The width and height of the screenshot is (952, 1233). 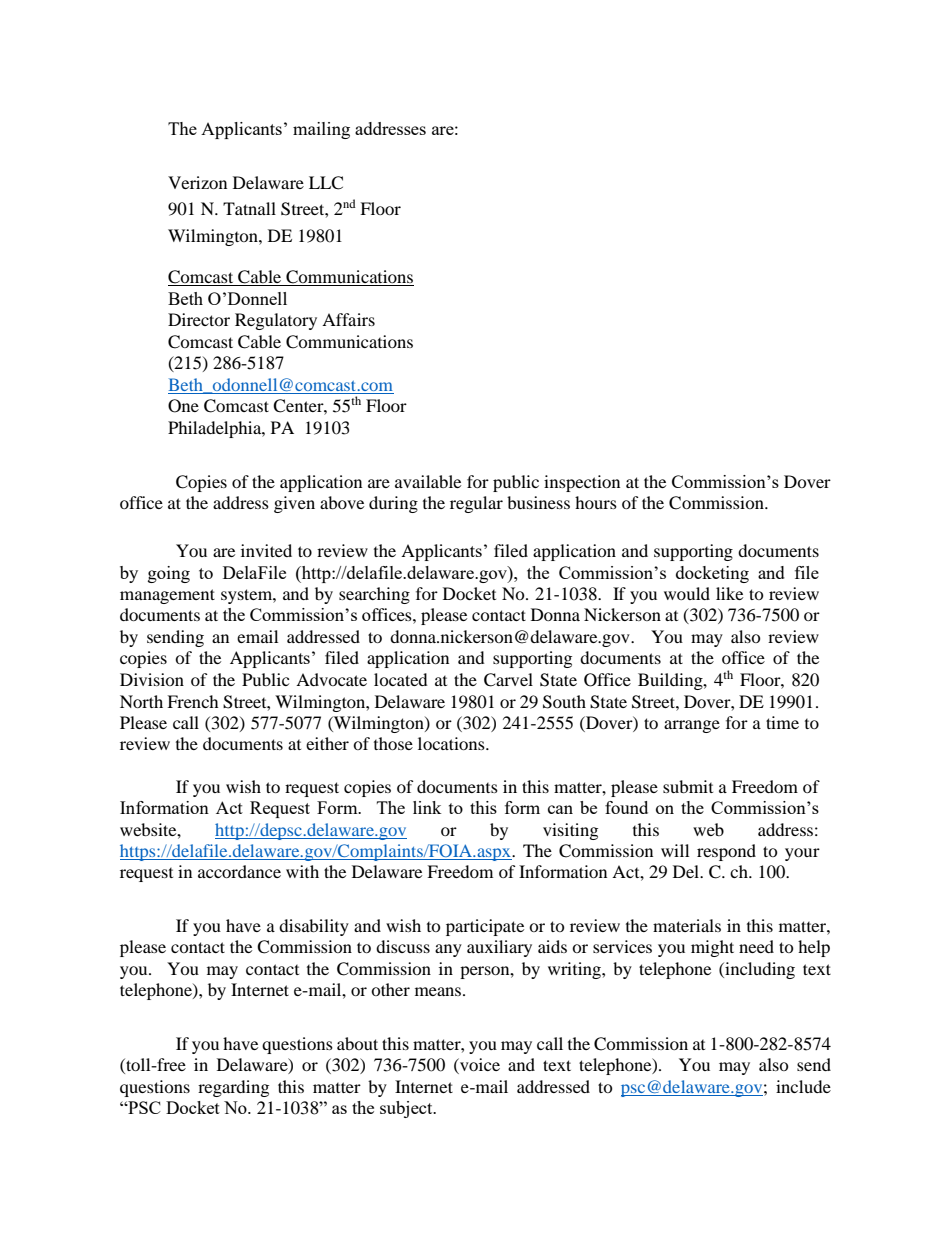 I want to click on regular, so click(x=476, y=504).
